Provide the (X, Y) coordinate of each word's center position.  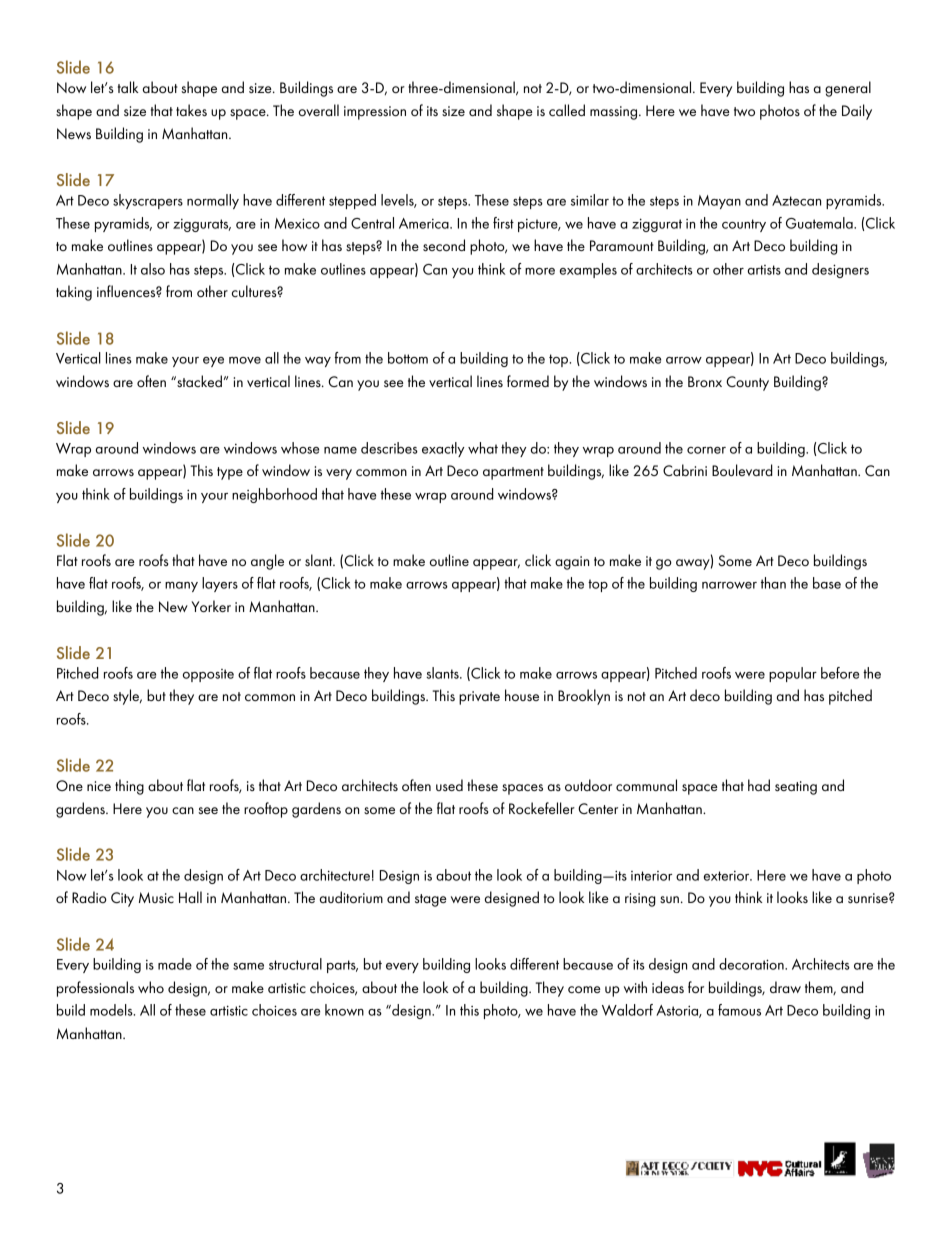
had (759, 785)
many (181, 587)
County (747, 383)
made (175, 964)
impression (375, 113)
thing (129, 787)
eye (213, 362)
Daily (857, 112)
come (584, 989)
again (572, 563)
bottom (408, 358)
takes (191, 110)
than (773, 583)
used (449, 785)
